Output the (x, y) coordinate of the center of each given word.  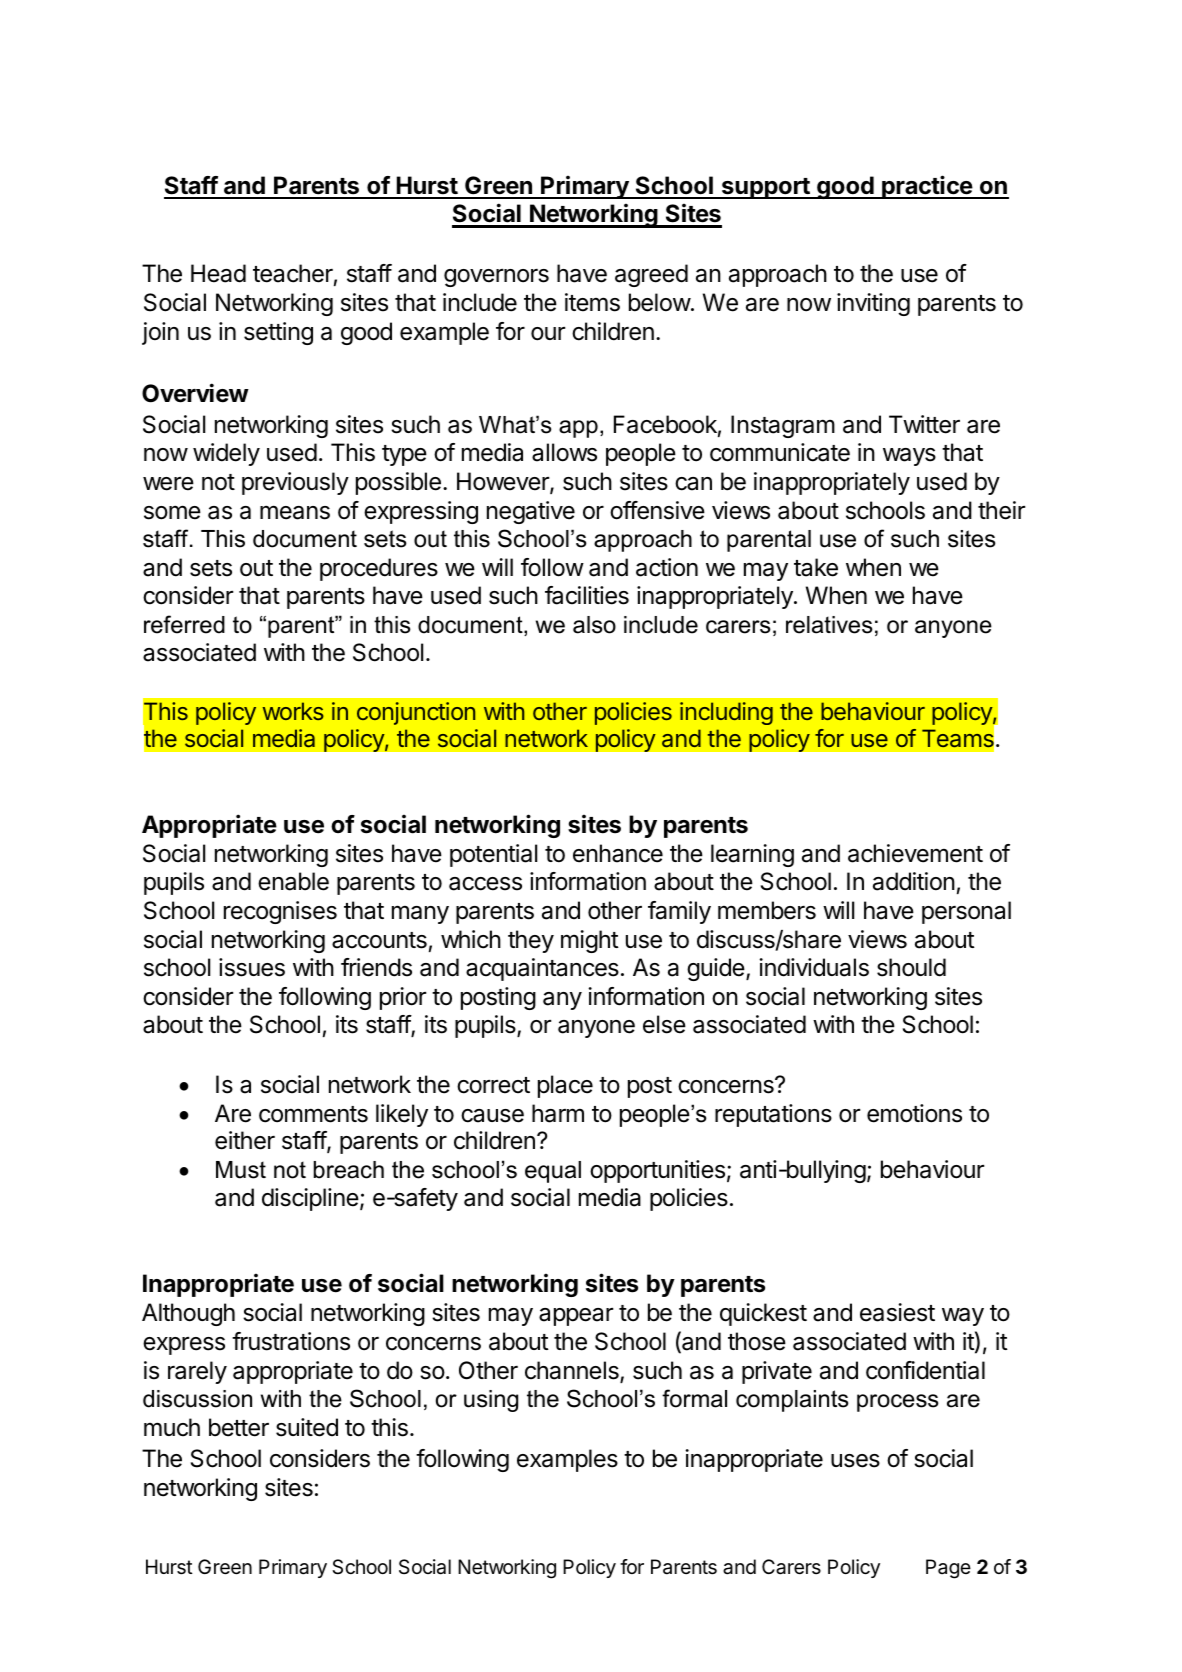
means (295, 512)
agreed (651, 275)
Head (218, 273)
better (239, 1427)
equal (553, 1172)
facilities (587, 595)
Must (241, 1170)
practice (927, 187)
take (816, 567)
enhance (618, 853)
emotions (914, 1113)
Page (948, 1569)
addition (914, 881)
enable (293, 881)
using (491, 1401)
